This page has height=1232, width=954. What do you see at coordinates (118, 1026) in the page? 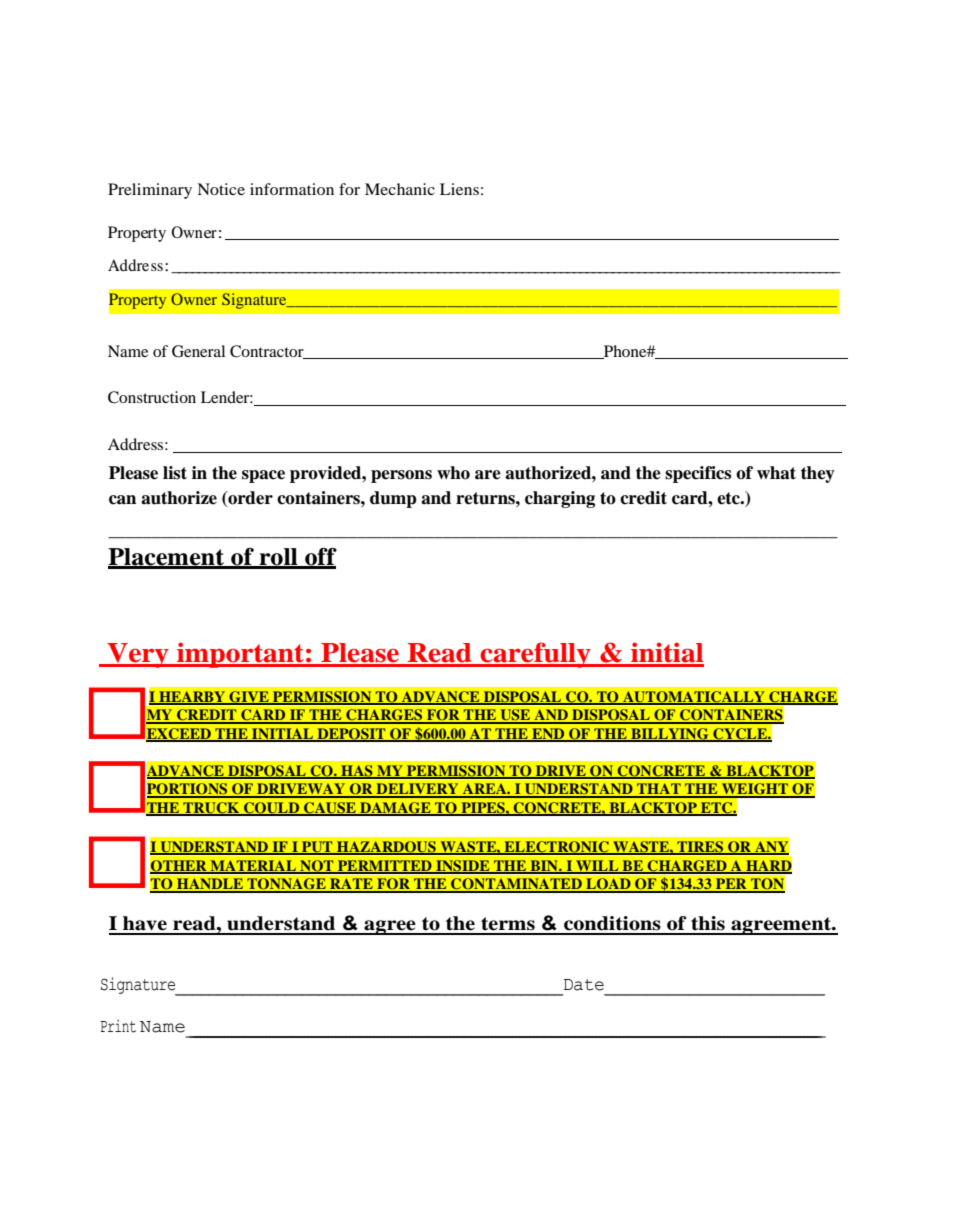
I see `Print` at bounding box center [118, 1026].
